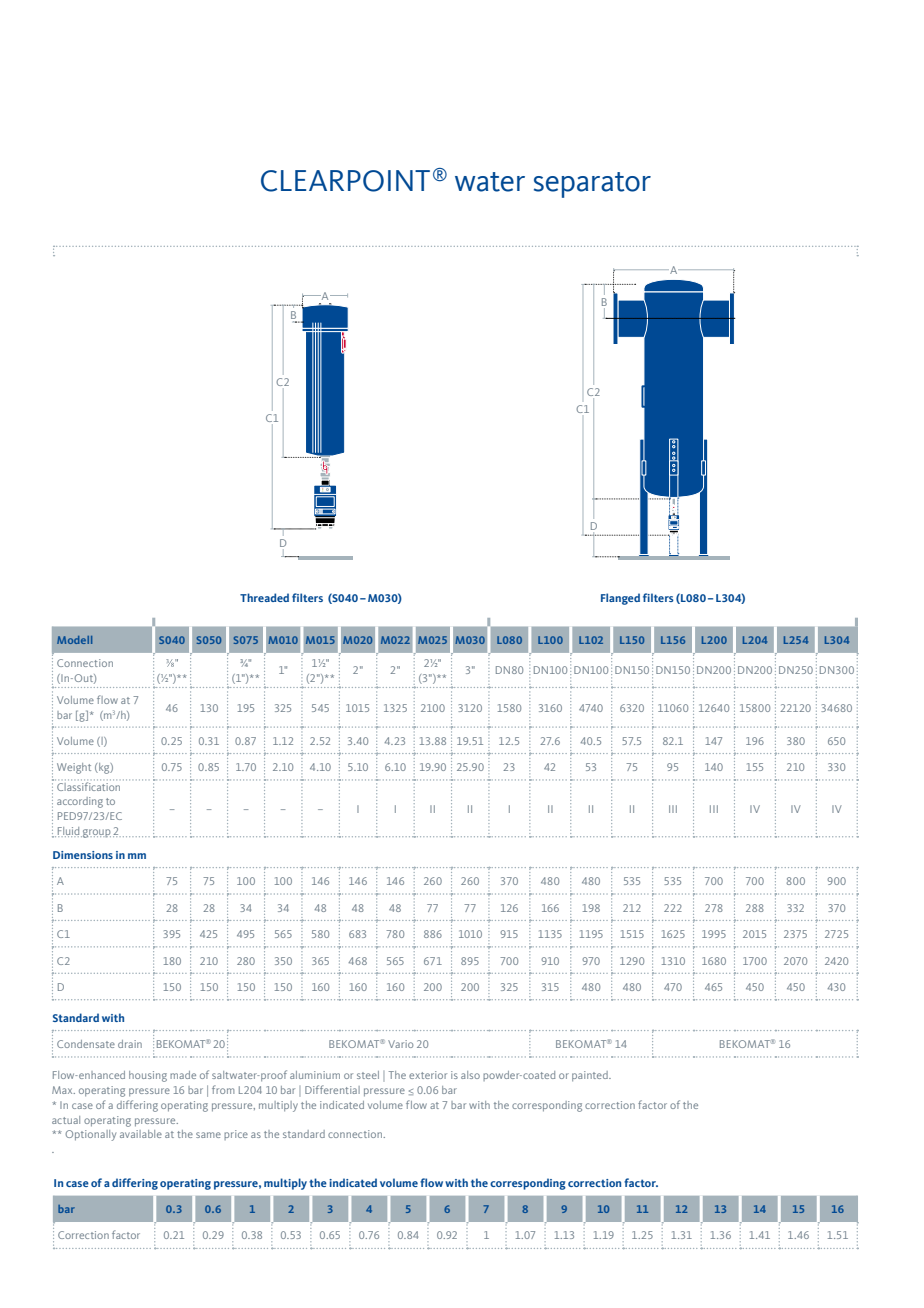  Describe the element at coordinates (592, 185) in the page. I see `separator` at that location.
